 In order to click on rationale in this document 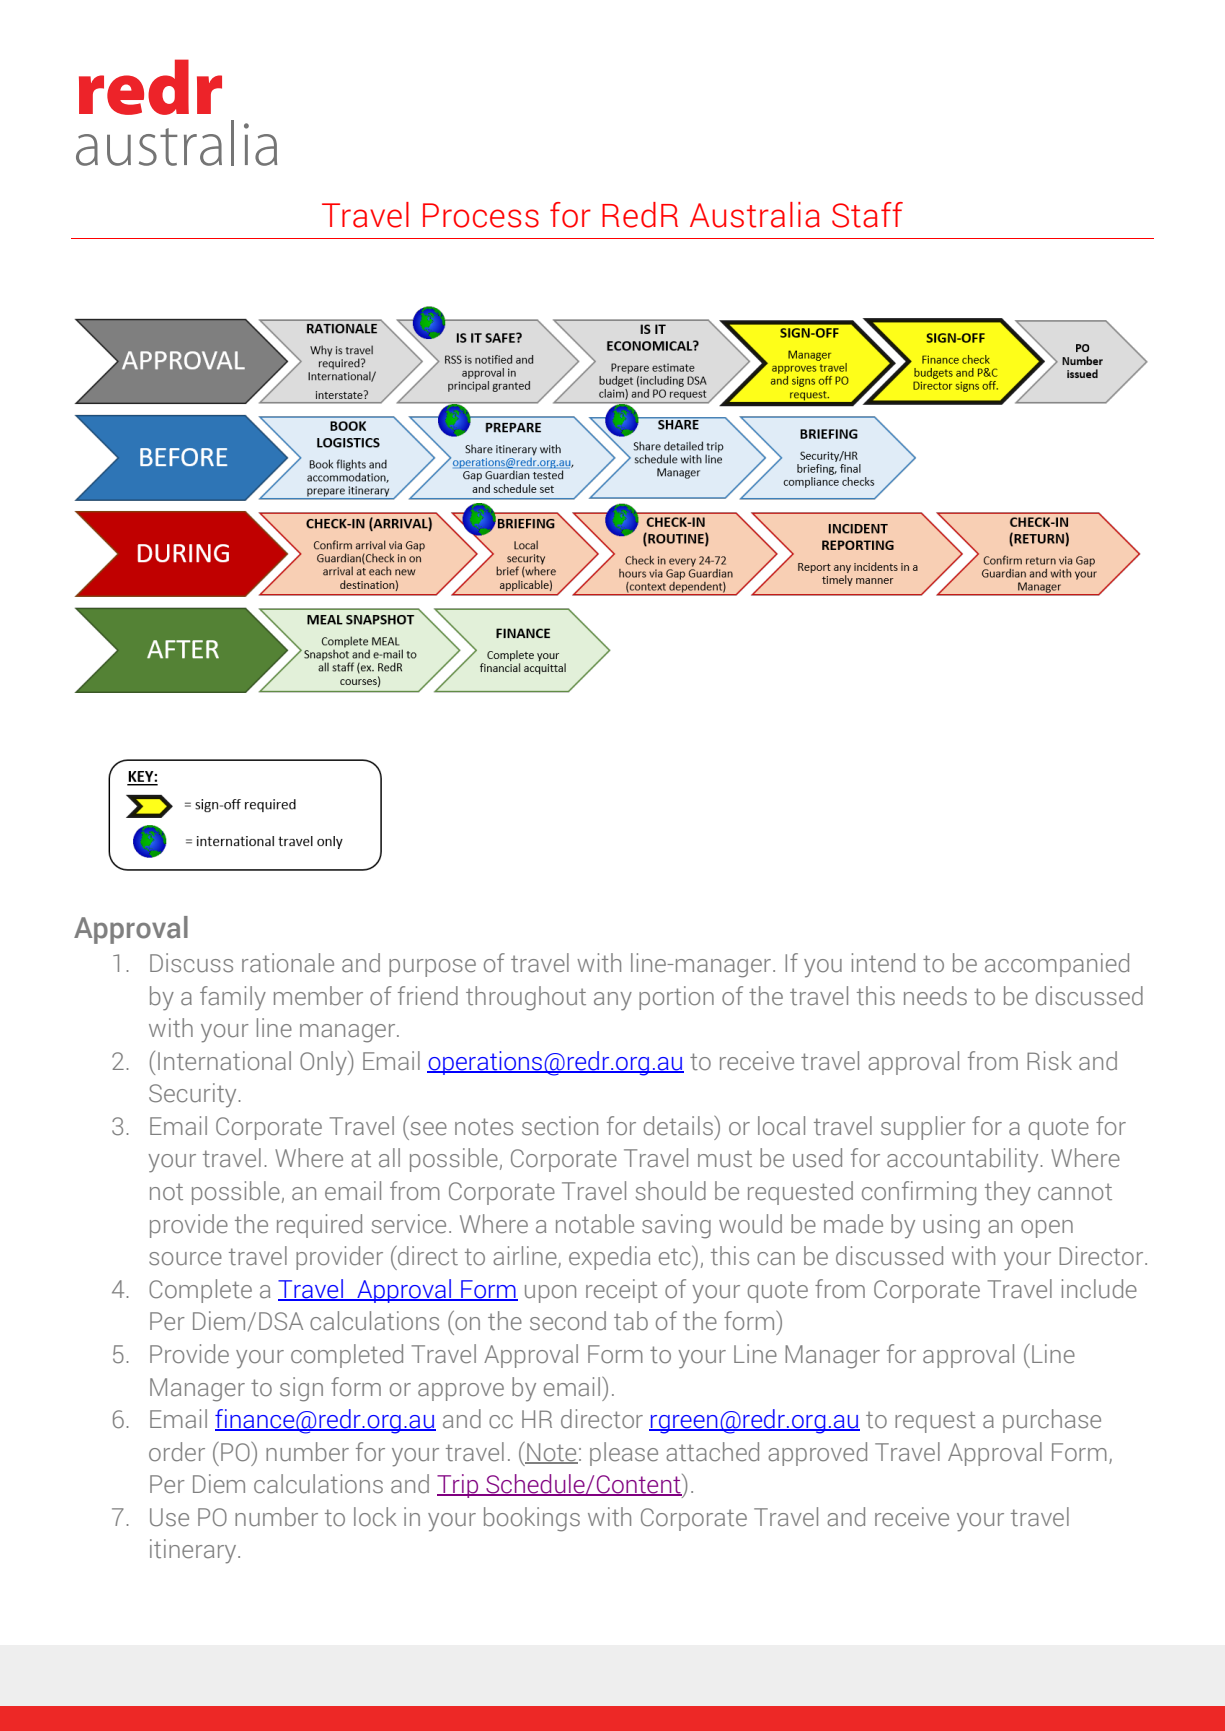, I will do `click(288, 963)`.
